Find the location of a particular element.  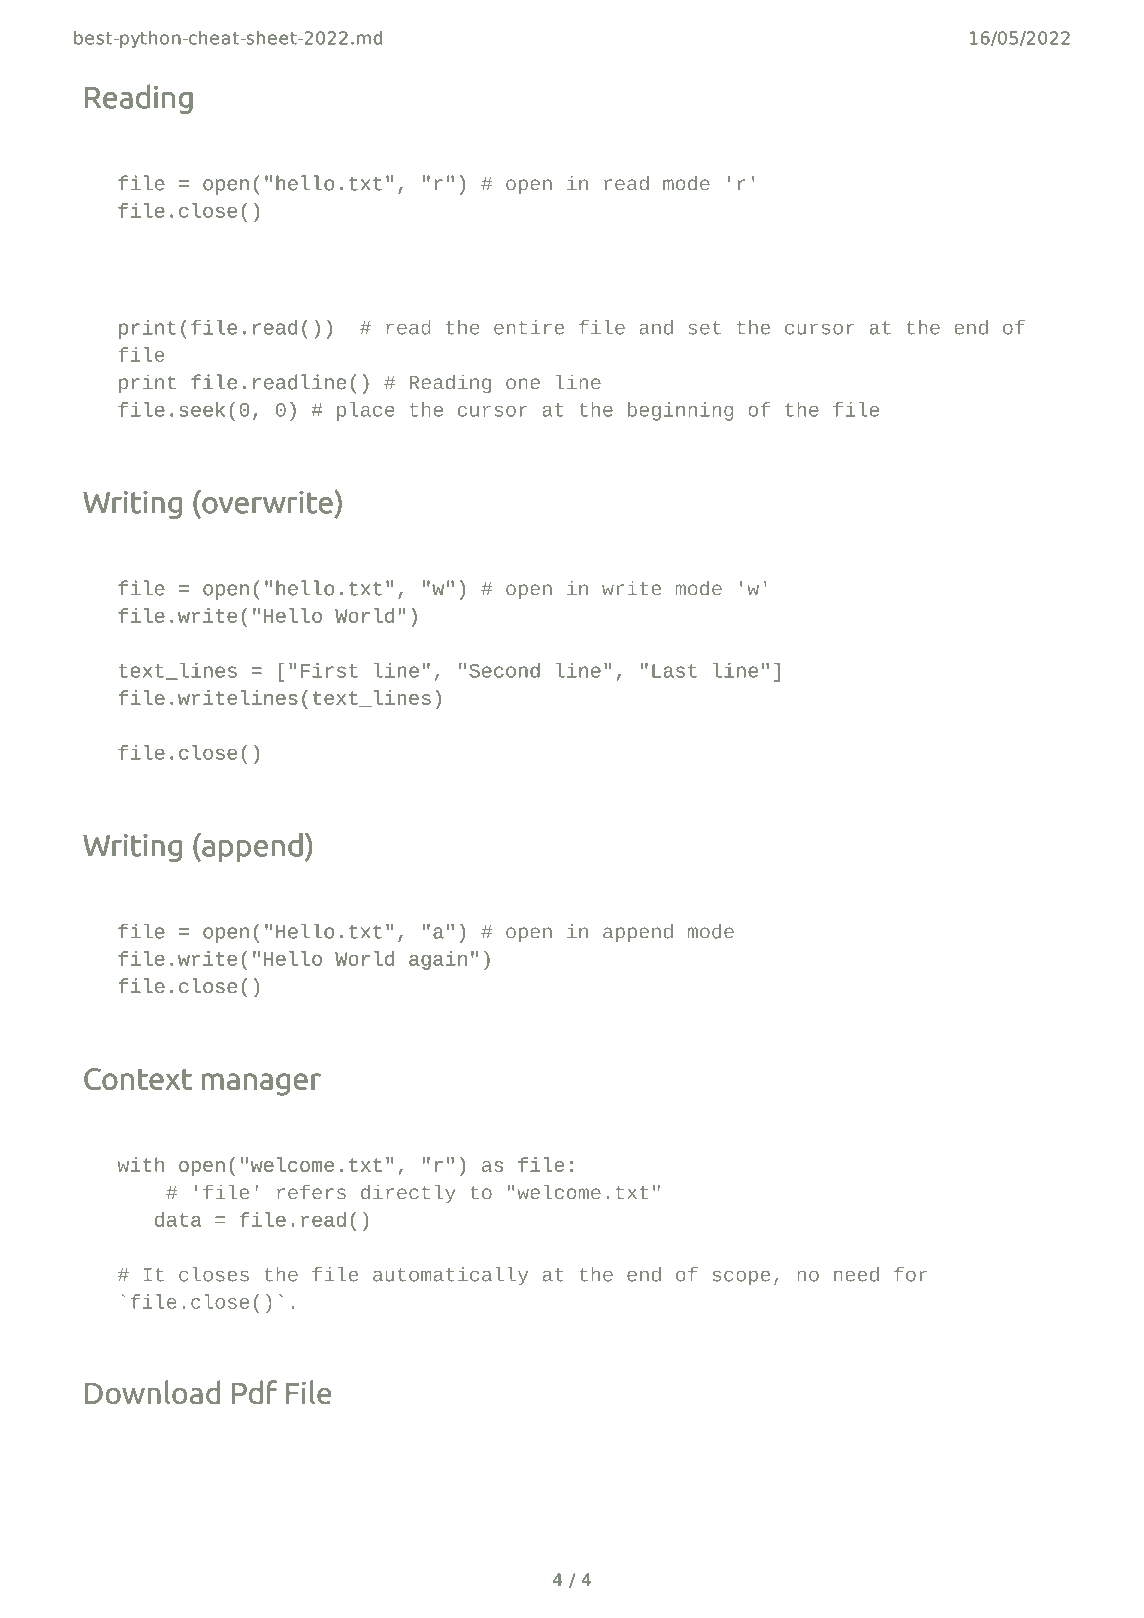

scope is located at coordinates (741, 1278).
